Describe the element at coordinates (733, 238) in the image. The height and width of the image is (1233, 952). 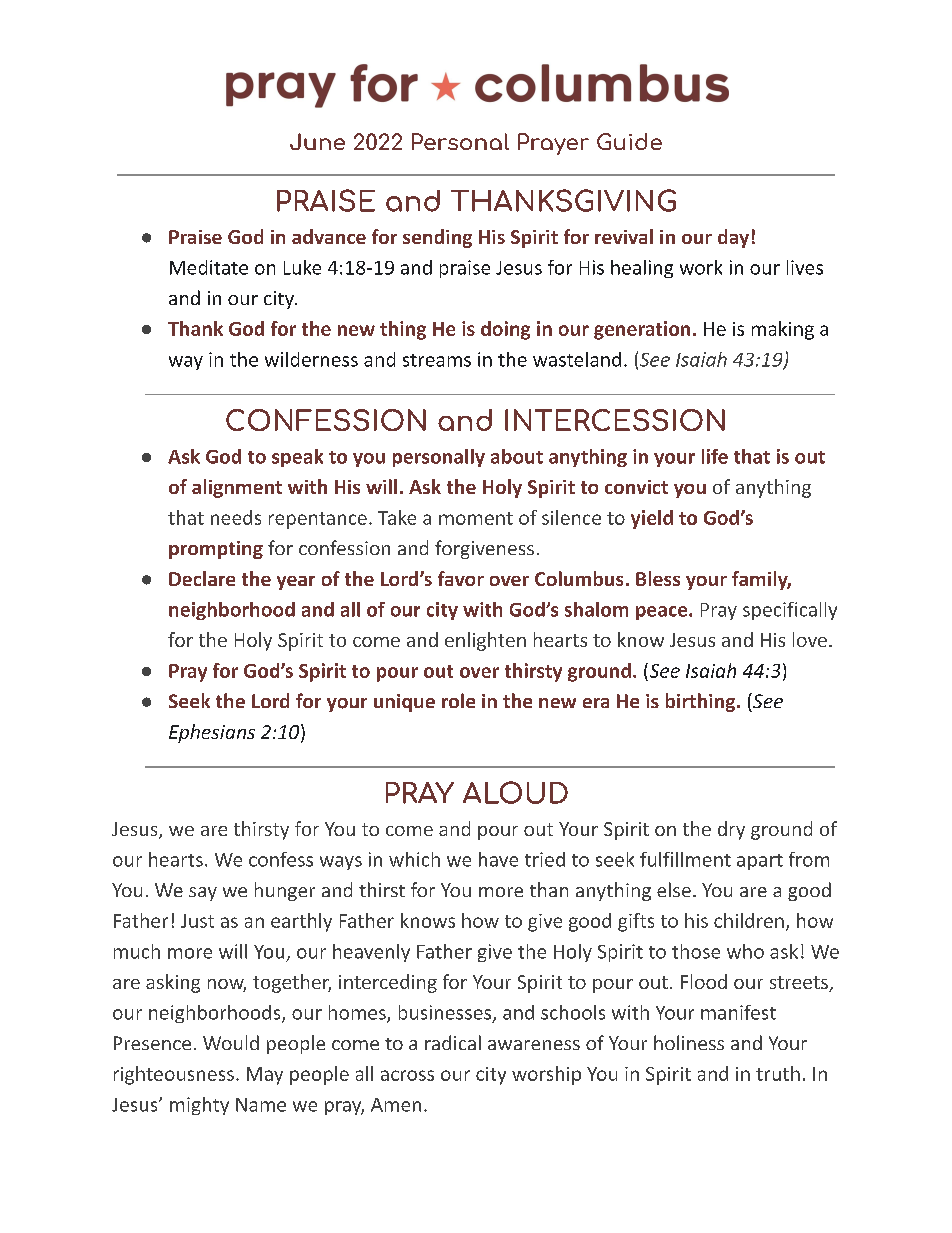
I see `day` at that location.
